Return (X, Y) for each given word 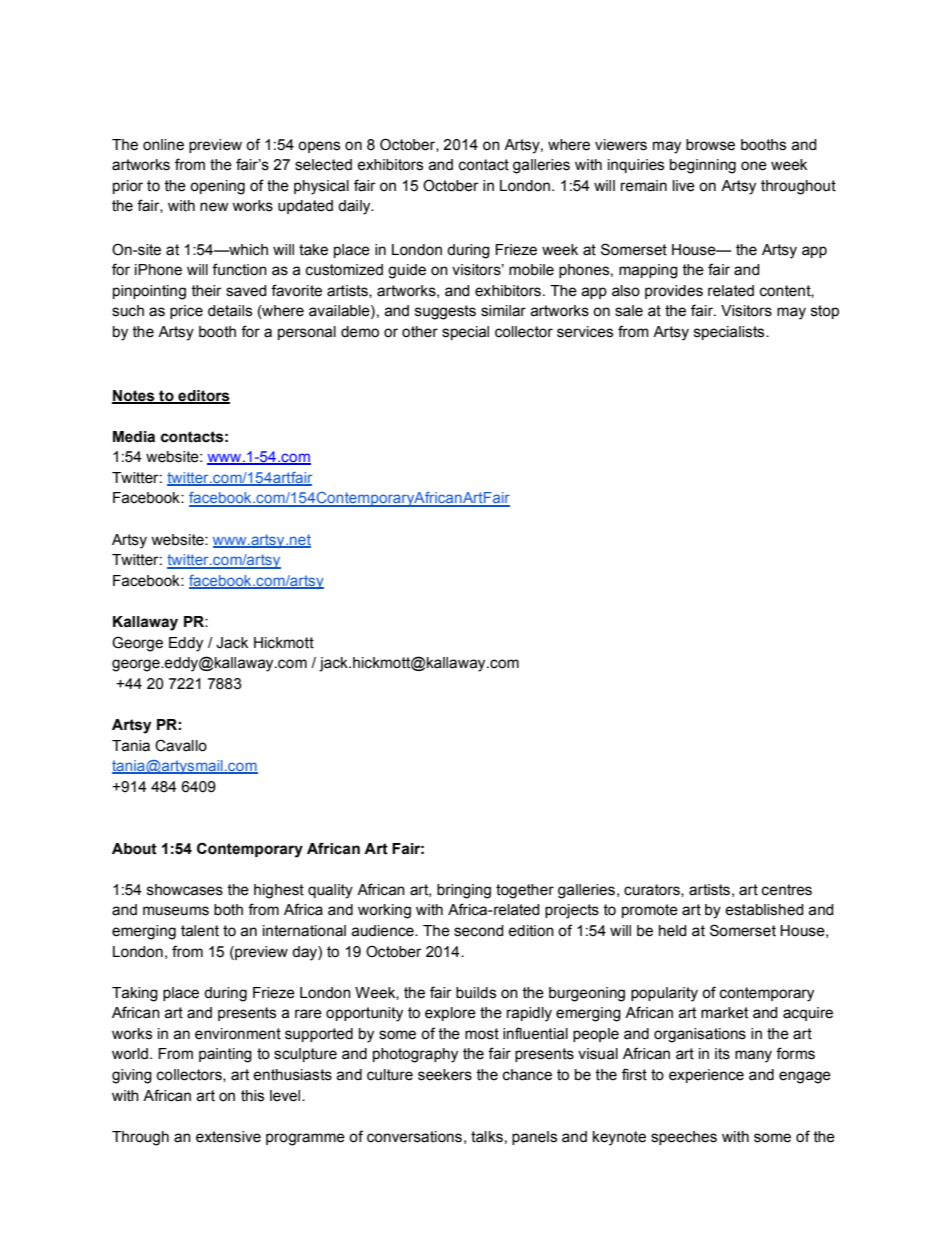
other (420, 332)
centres (787, 890)
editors (203, 396)
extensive (228, 1137)
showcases (185, 890)
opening (217, 187)
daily (355, 207)
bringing (464, 891)
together (525, 891)
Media (134, 437)
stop (825, 312)
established (764, 910)
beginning (703, 166)
